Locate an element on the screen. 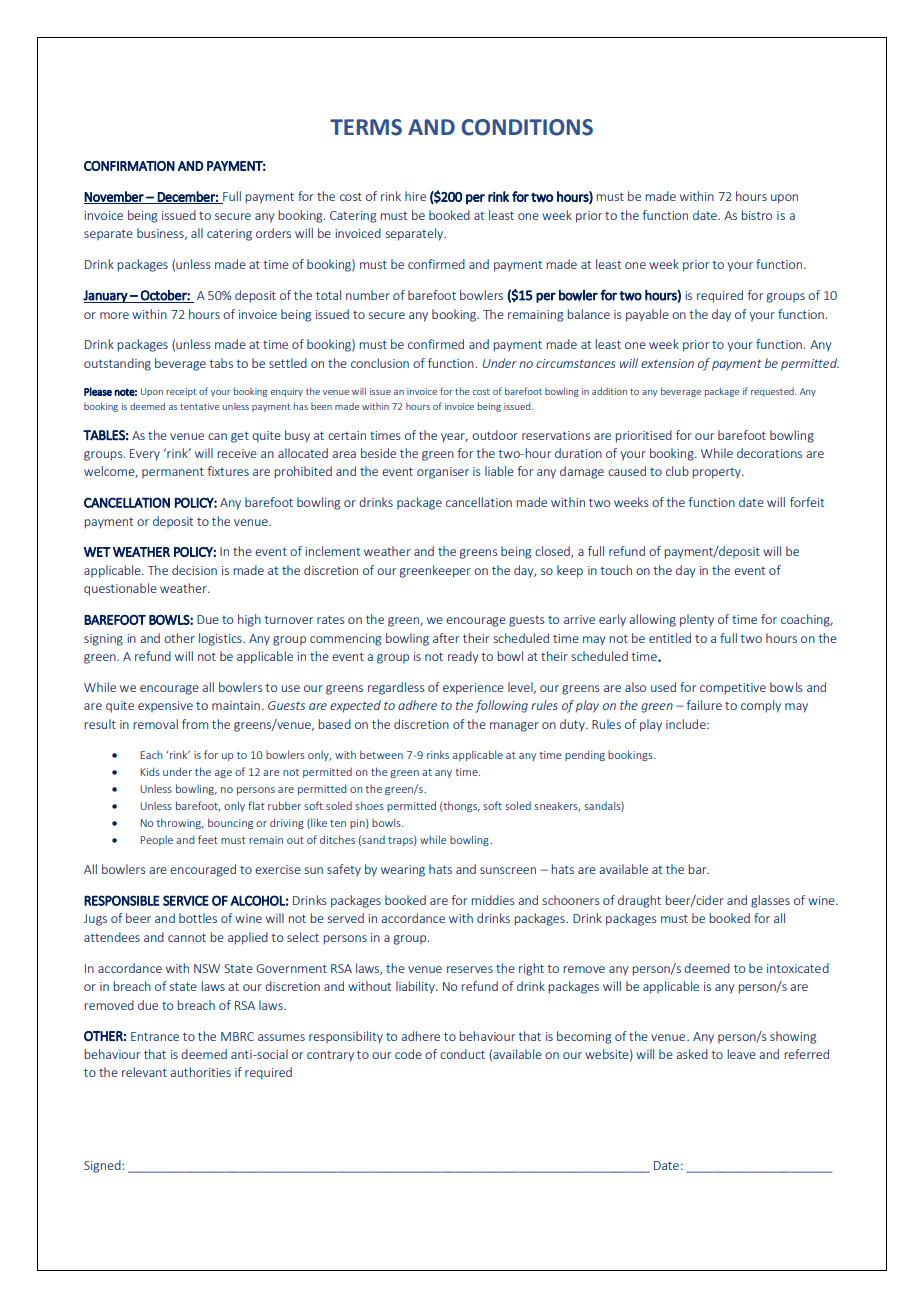 Image resolution: width=924 pixels, height=1308 pixels. hire is located at coordinates (415, 196).
